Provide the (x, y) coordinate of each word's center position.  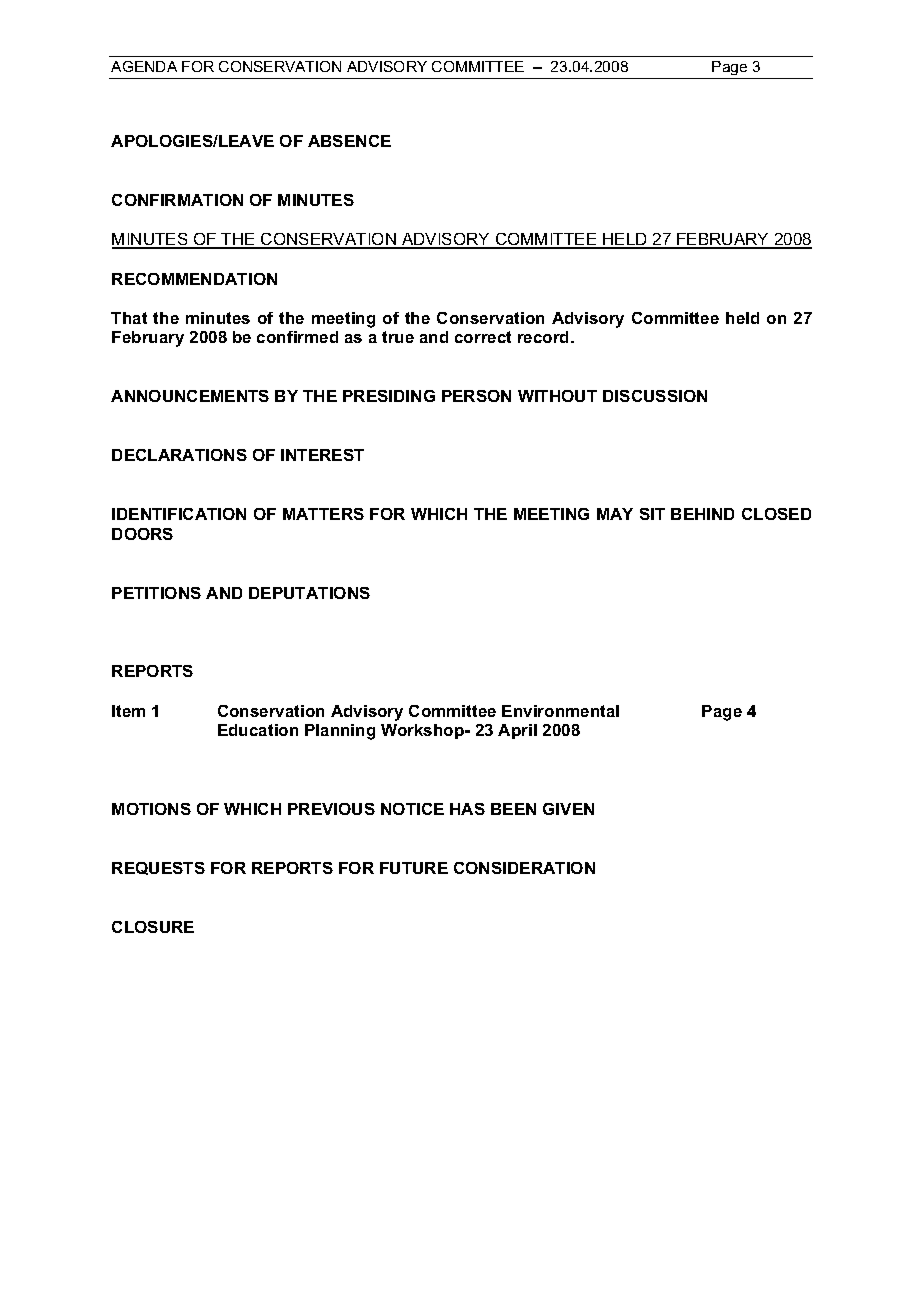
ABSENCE (349, 141)
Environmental (560, 711)
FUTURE (414, 868)
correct (483, 337)
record (545, 337)
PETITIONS (156, 593)
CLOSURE (153, 927)
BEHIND (702, 514)
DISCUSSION (655, 396)
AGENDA (144, 66)
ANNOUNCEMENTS (190, 396)
